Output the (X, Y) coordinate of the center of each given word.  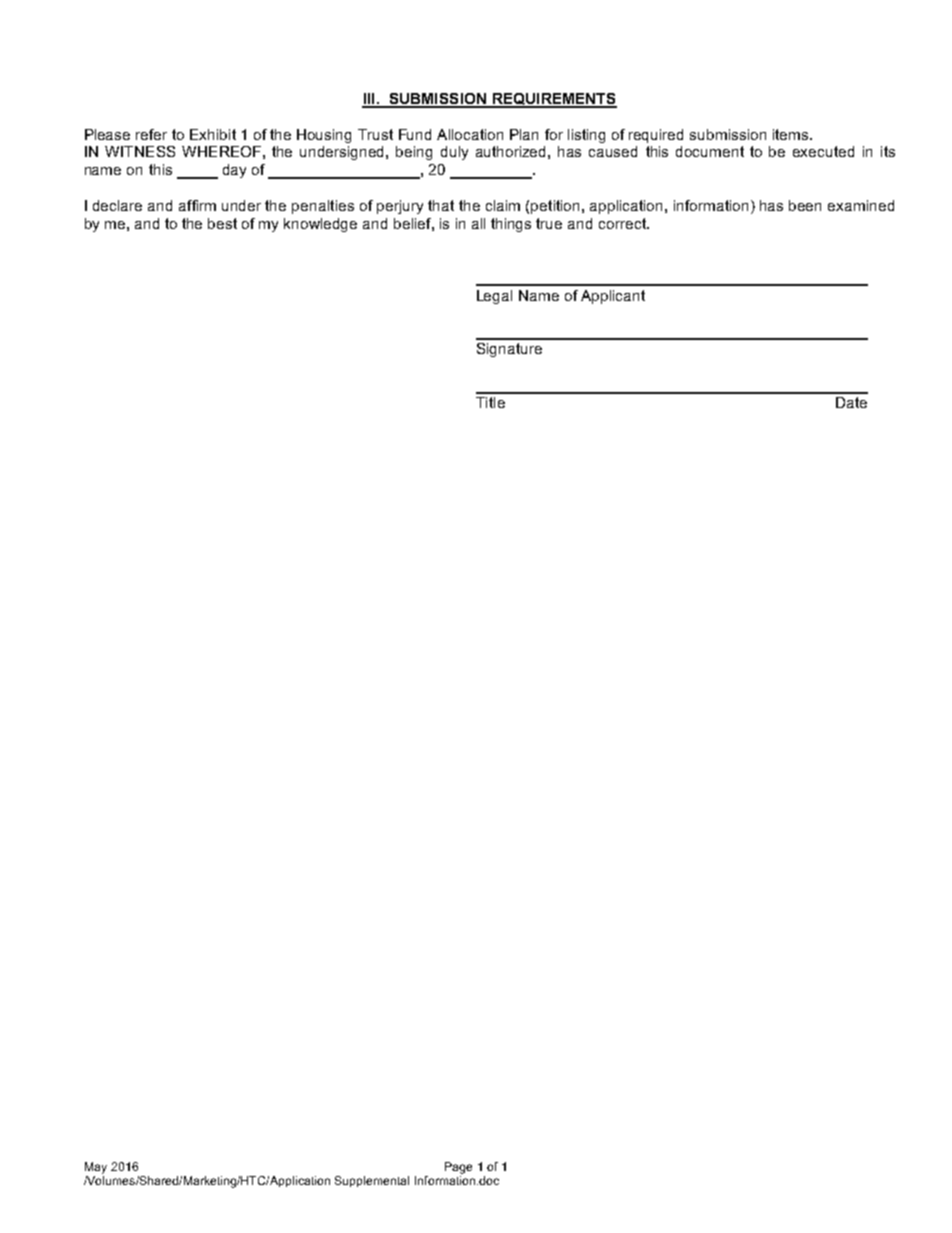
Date (851, 402)
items (792, 134)
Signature (509, 350)
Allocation (470, 134)
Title (490, 402)
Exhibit (213, 134)
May (96, 1168)
